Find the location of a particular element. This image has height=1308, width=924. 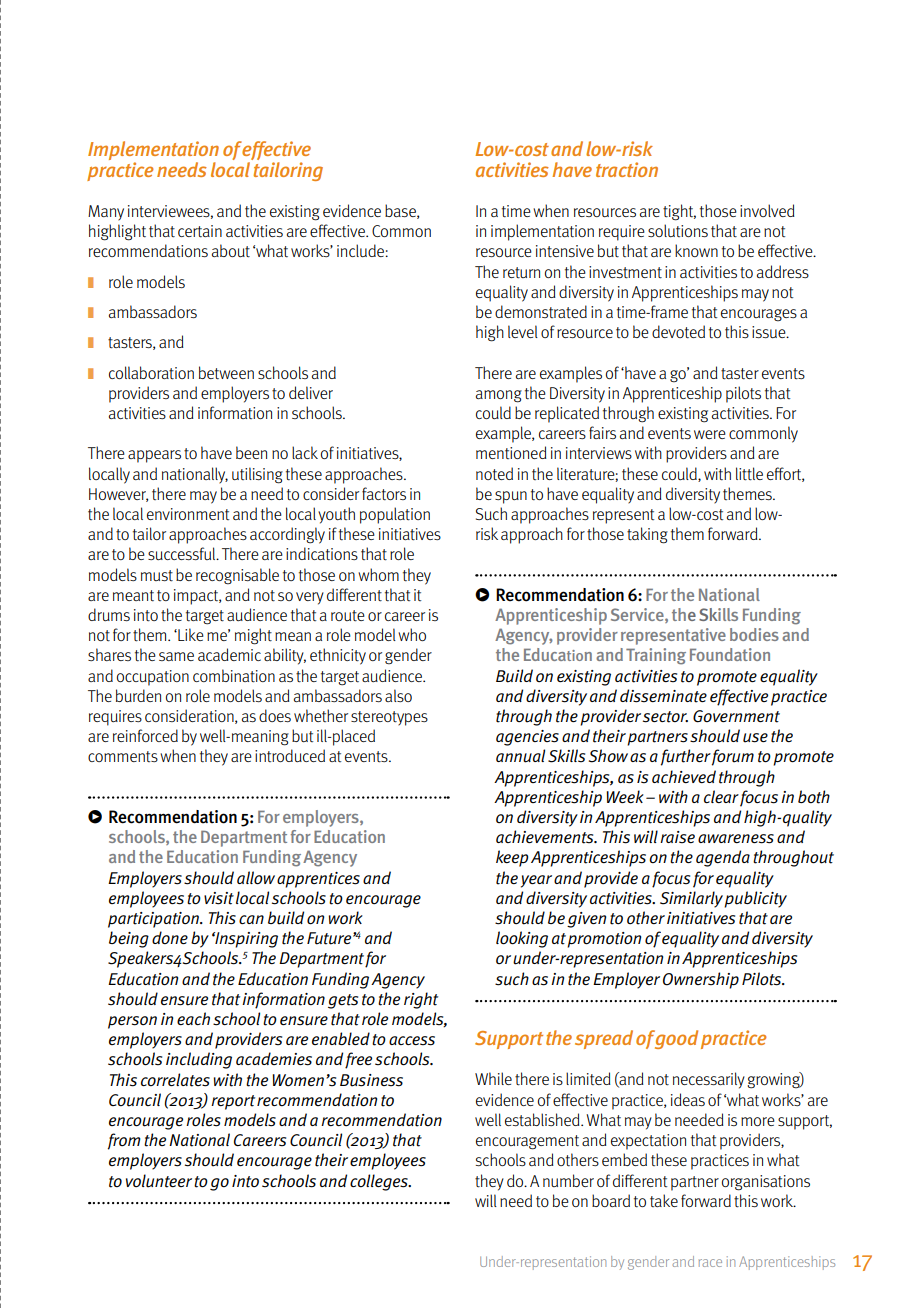

noted is located at coordinates (494, 474).
